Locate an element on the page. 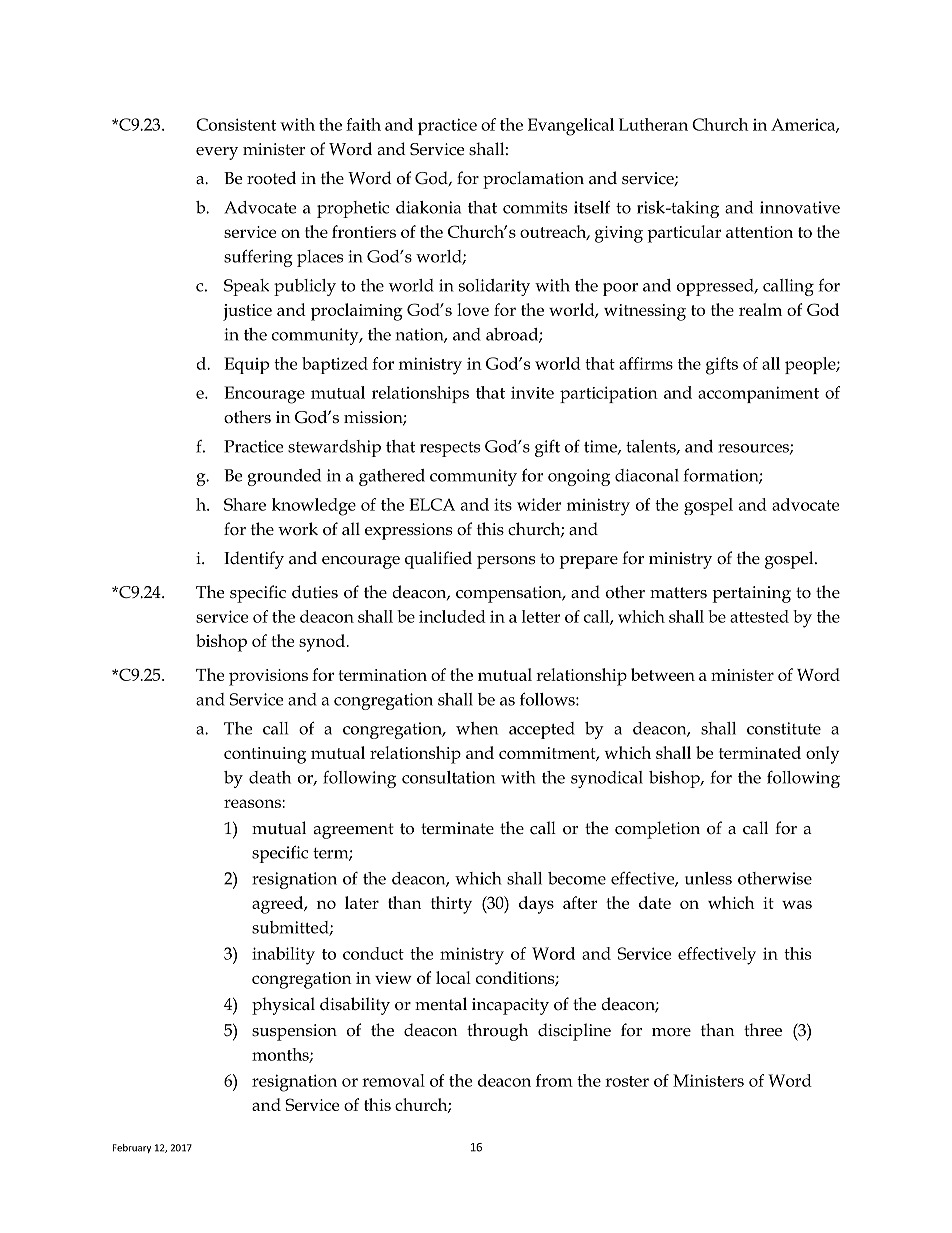  Equip is located at coordinates (246, 365).
